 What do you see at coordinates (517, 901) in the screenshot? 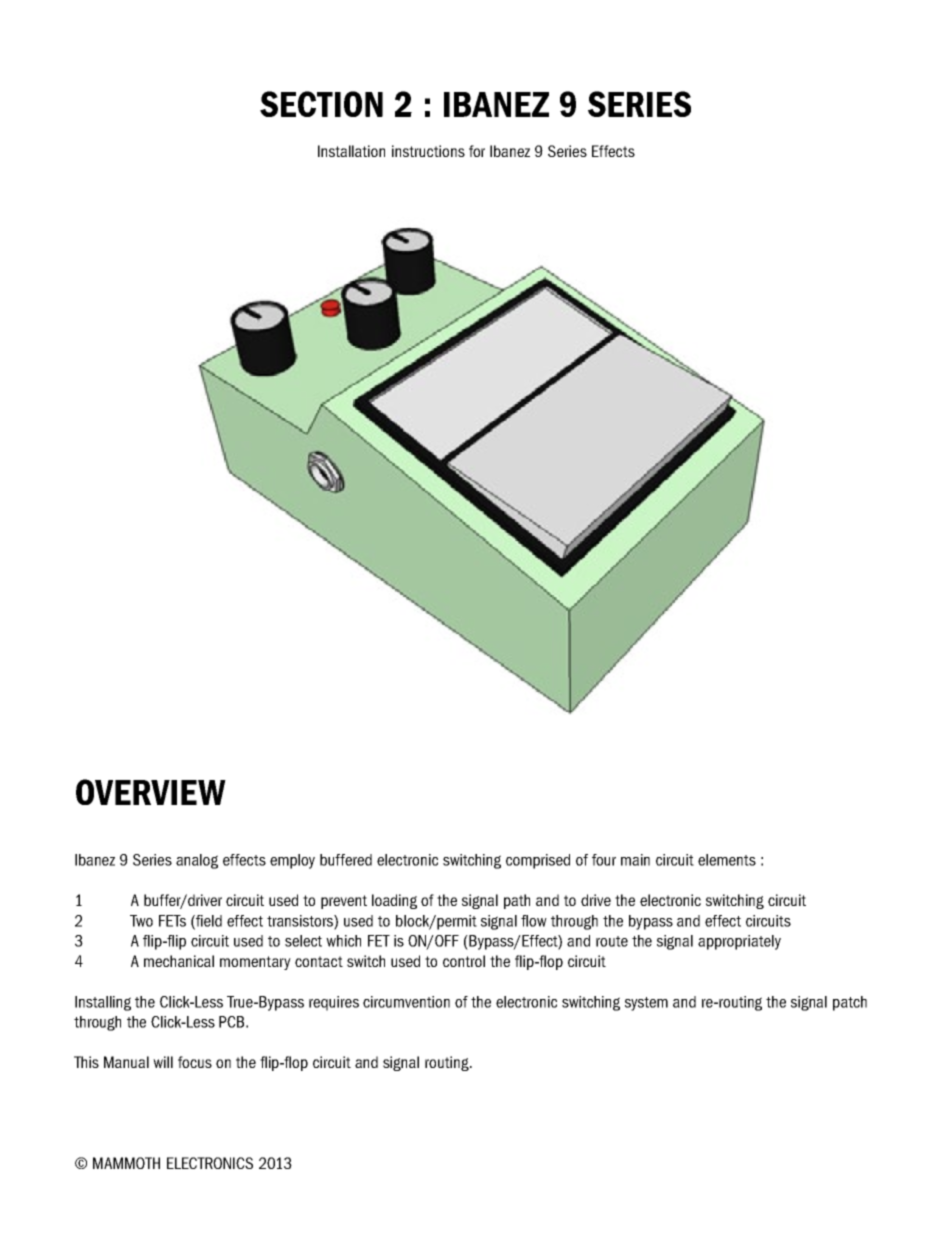
I see `path` at bounding box center [517, 901].
